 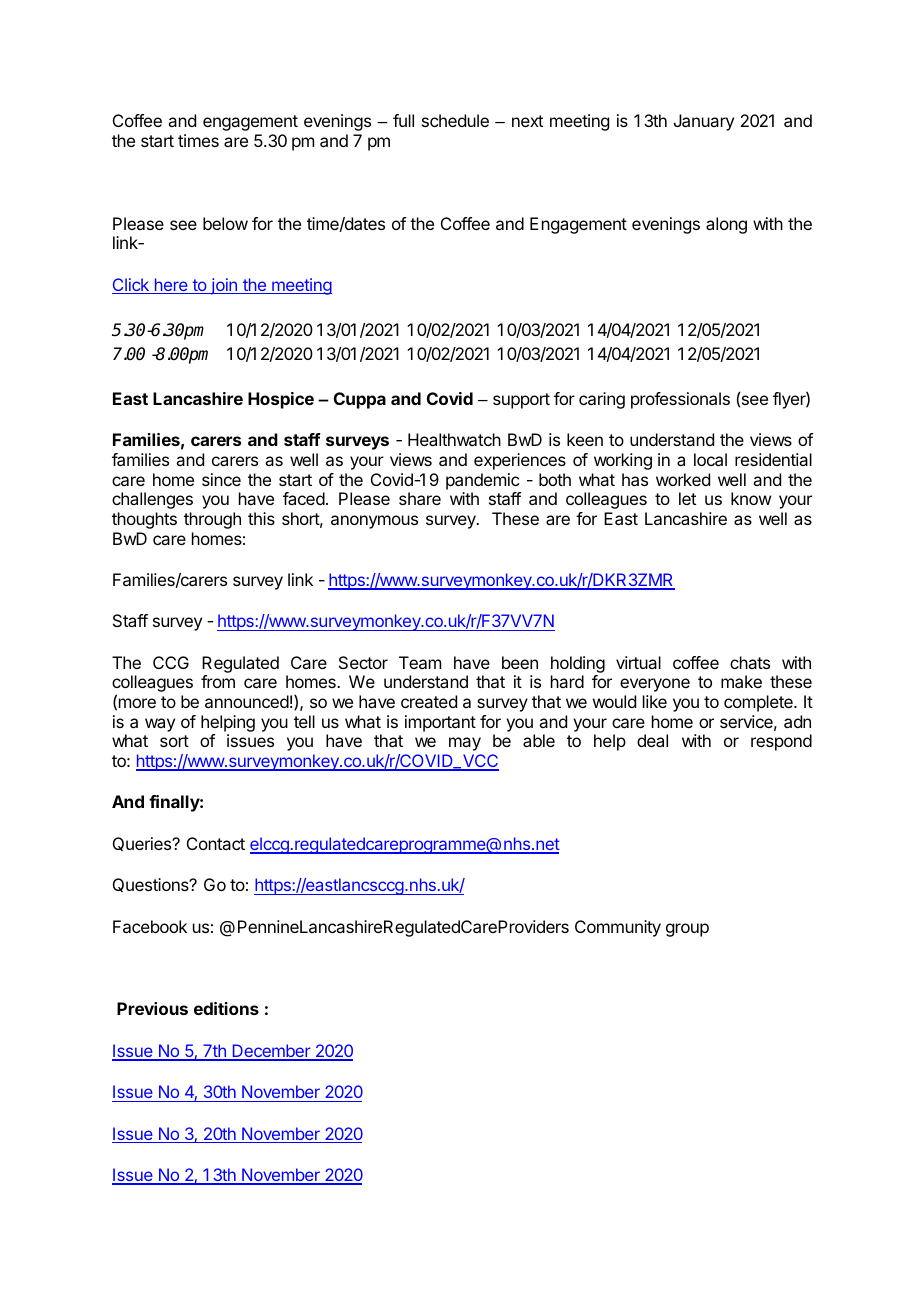 I want to click on Community, so click(x=618, y=928).
